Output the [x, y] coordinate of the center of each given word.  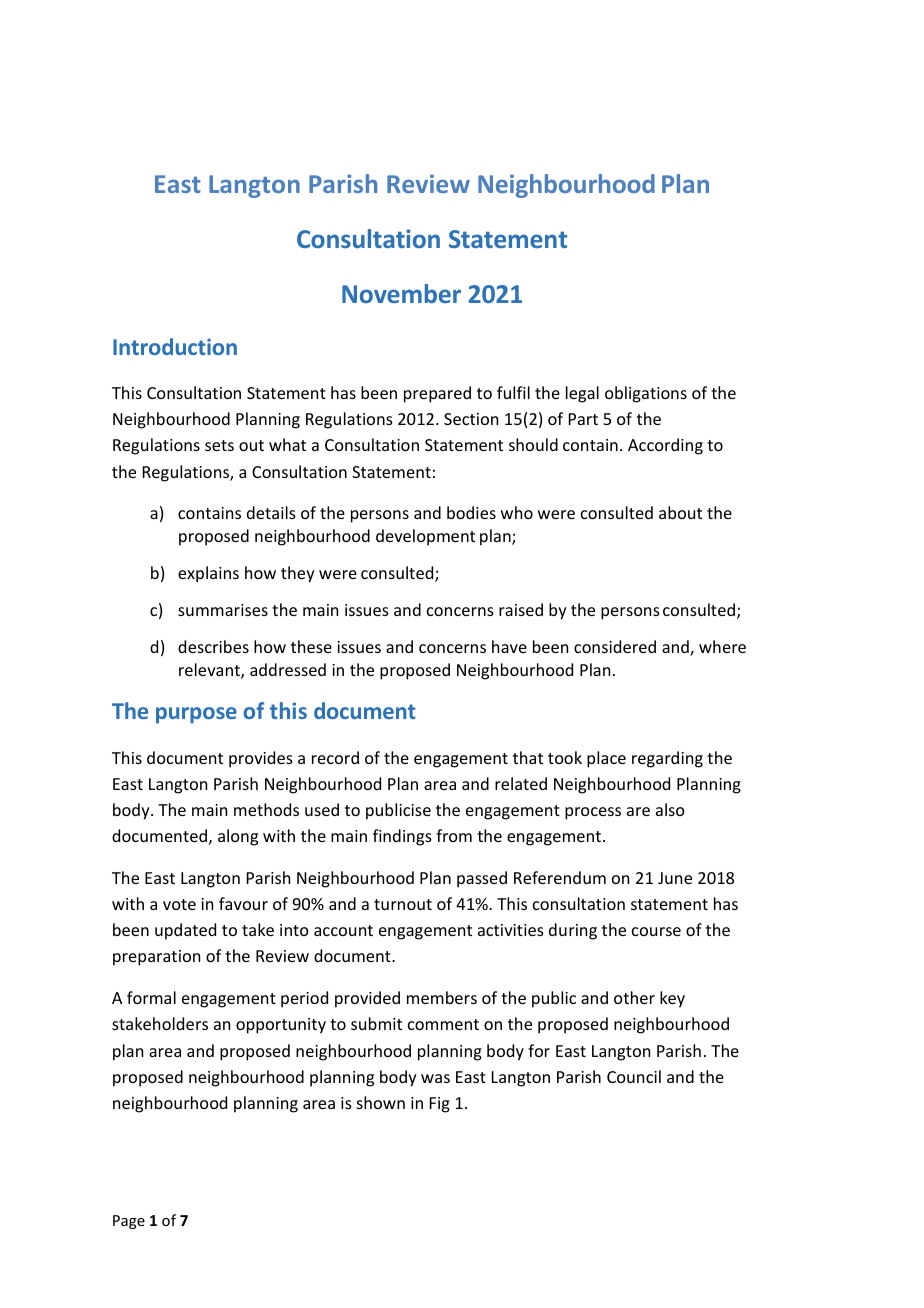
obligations [646, 394]
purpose [196, 715]
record [335, 757]
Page [129, 1222]
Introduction [175, 346]
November [401, 293]
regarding [667, 759]
